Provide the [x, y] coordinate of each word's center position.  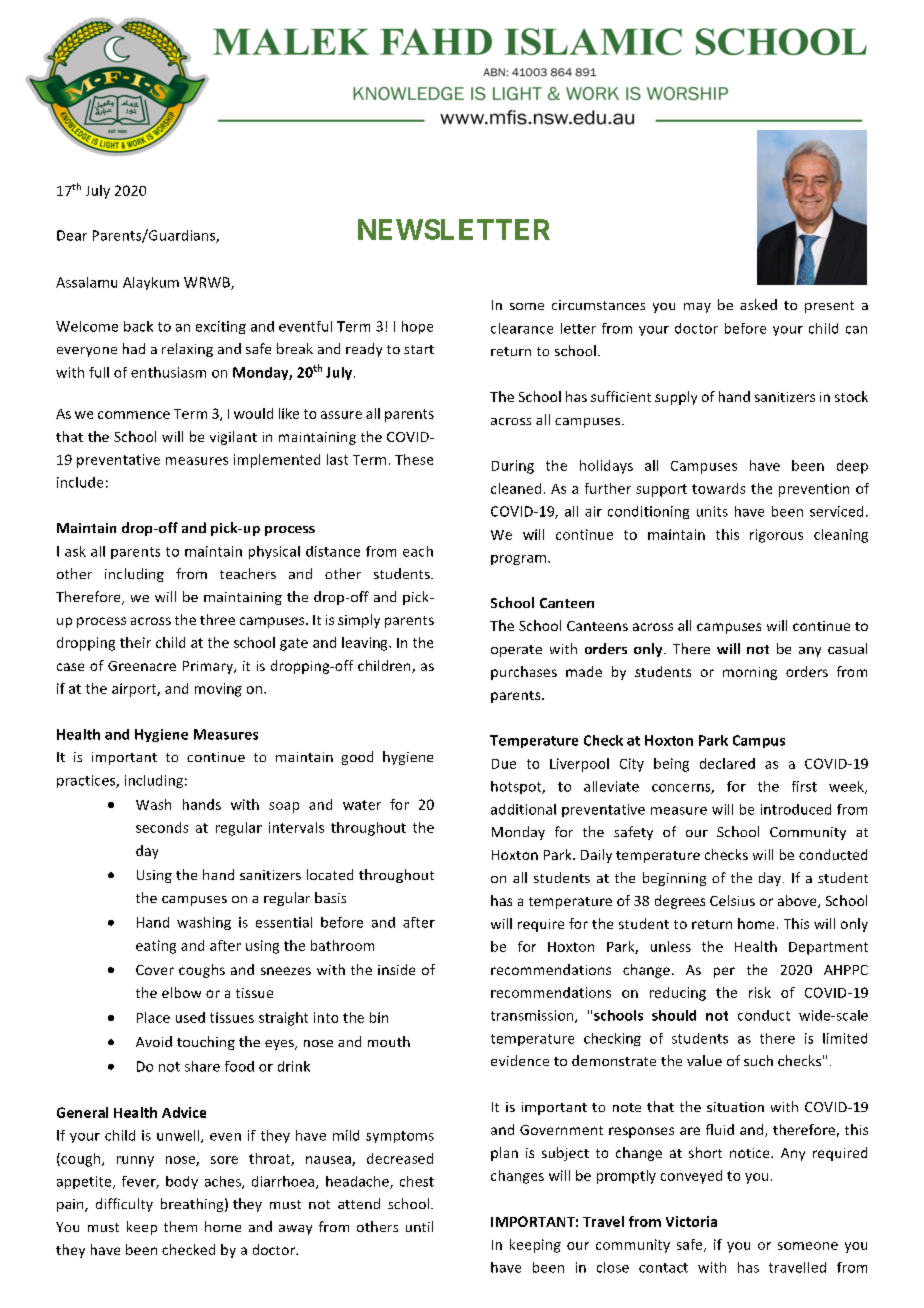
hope [417, 327]
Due [504, 764]
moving [218, 690]
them [180, 1226]
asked [758, 304]
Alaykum [151, 283]
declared [727, 763]
